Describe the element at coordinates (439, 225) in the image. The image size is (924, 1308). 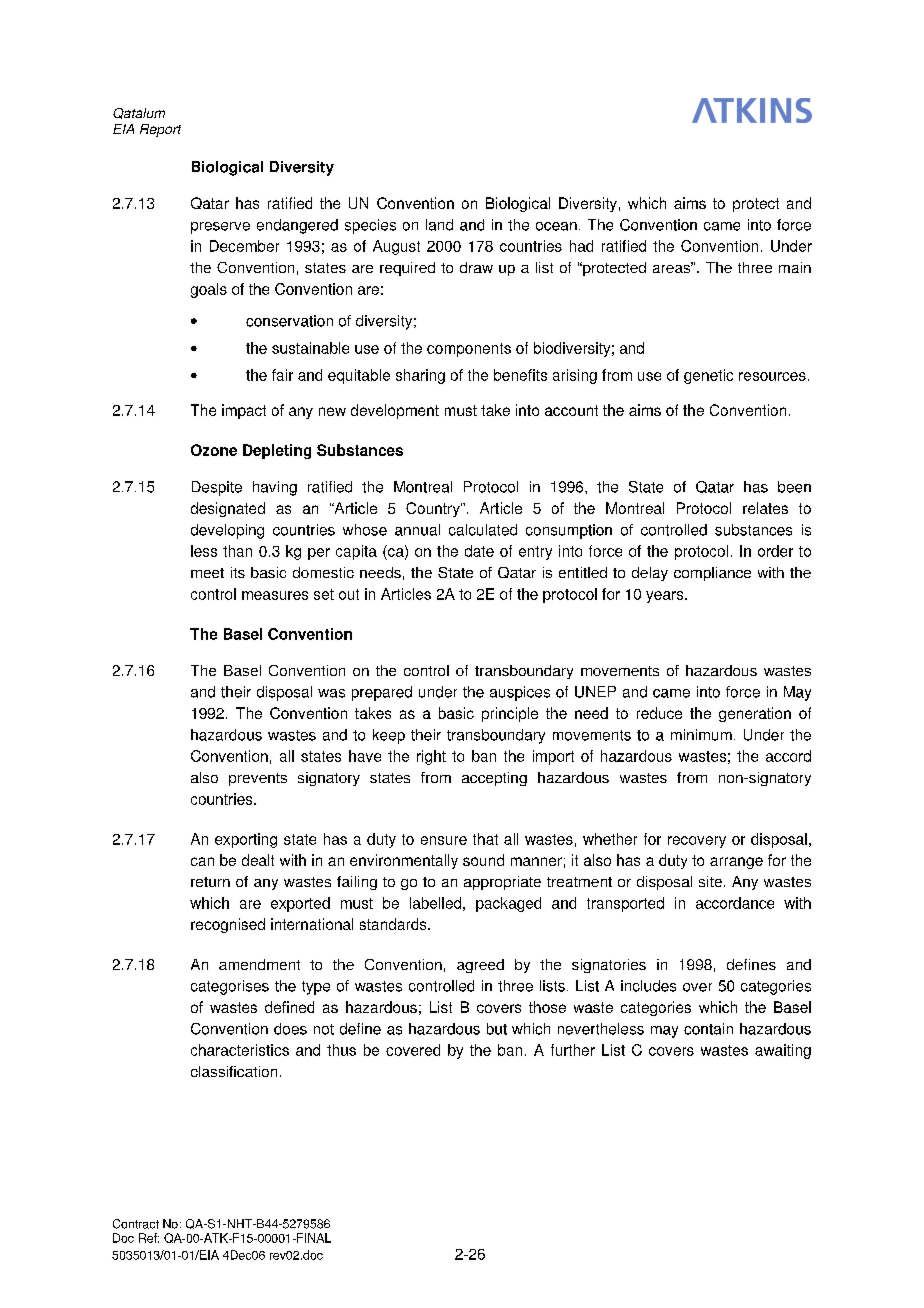
I see `land` at that location.
